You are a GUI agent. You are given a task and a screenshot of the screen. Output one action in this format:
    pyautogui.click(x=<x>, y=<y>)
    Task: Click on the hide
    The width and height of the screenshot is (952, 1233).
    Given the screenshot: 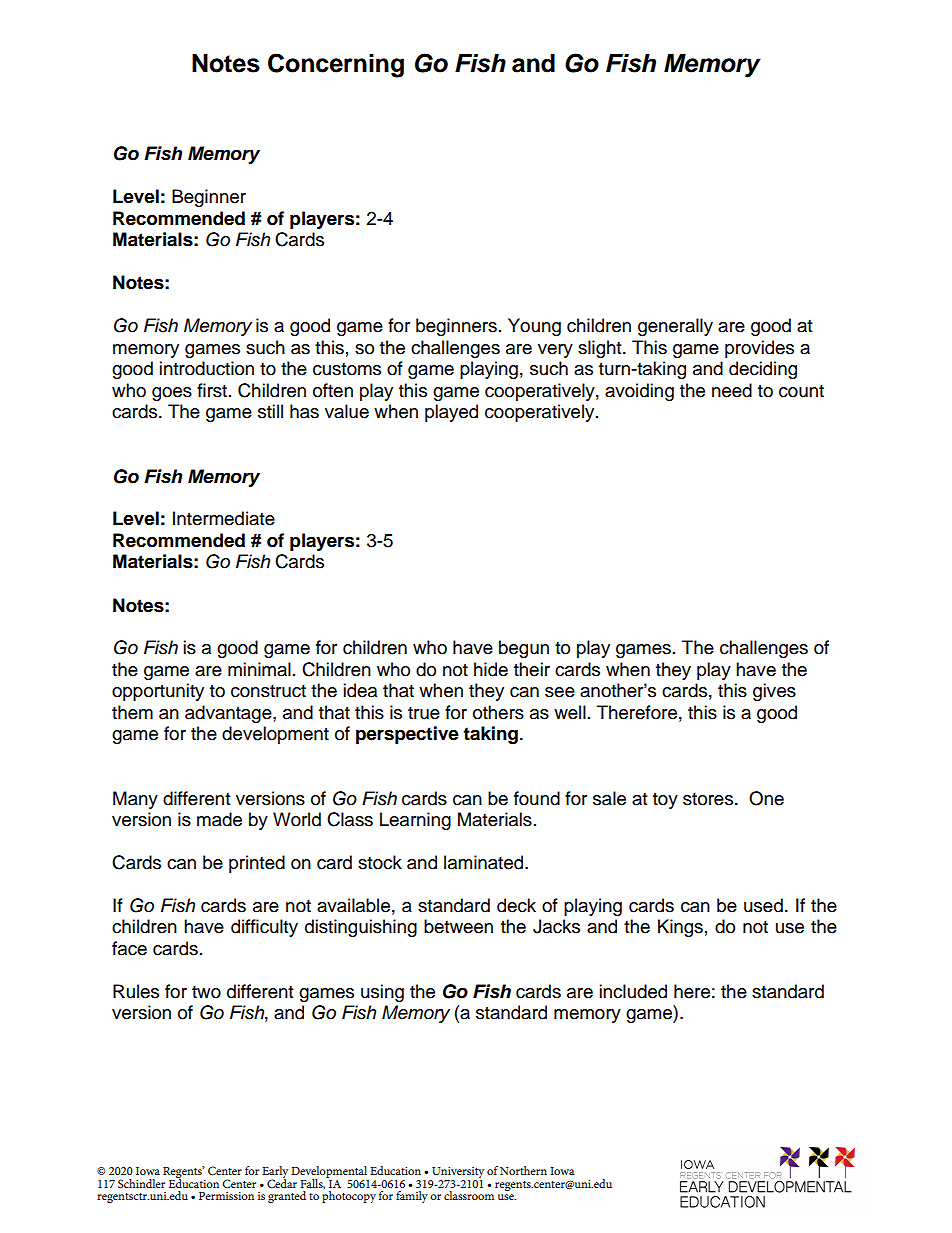 What is the action you would take?
    pyautogui.click(x=491, y=669)
